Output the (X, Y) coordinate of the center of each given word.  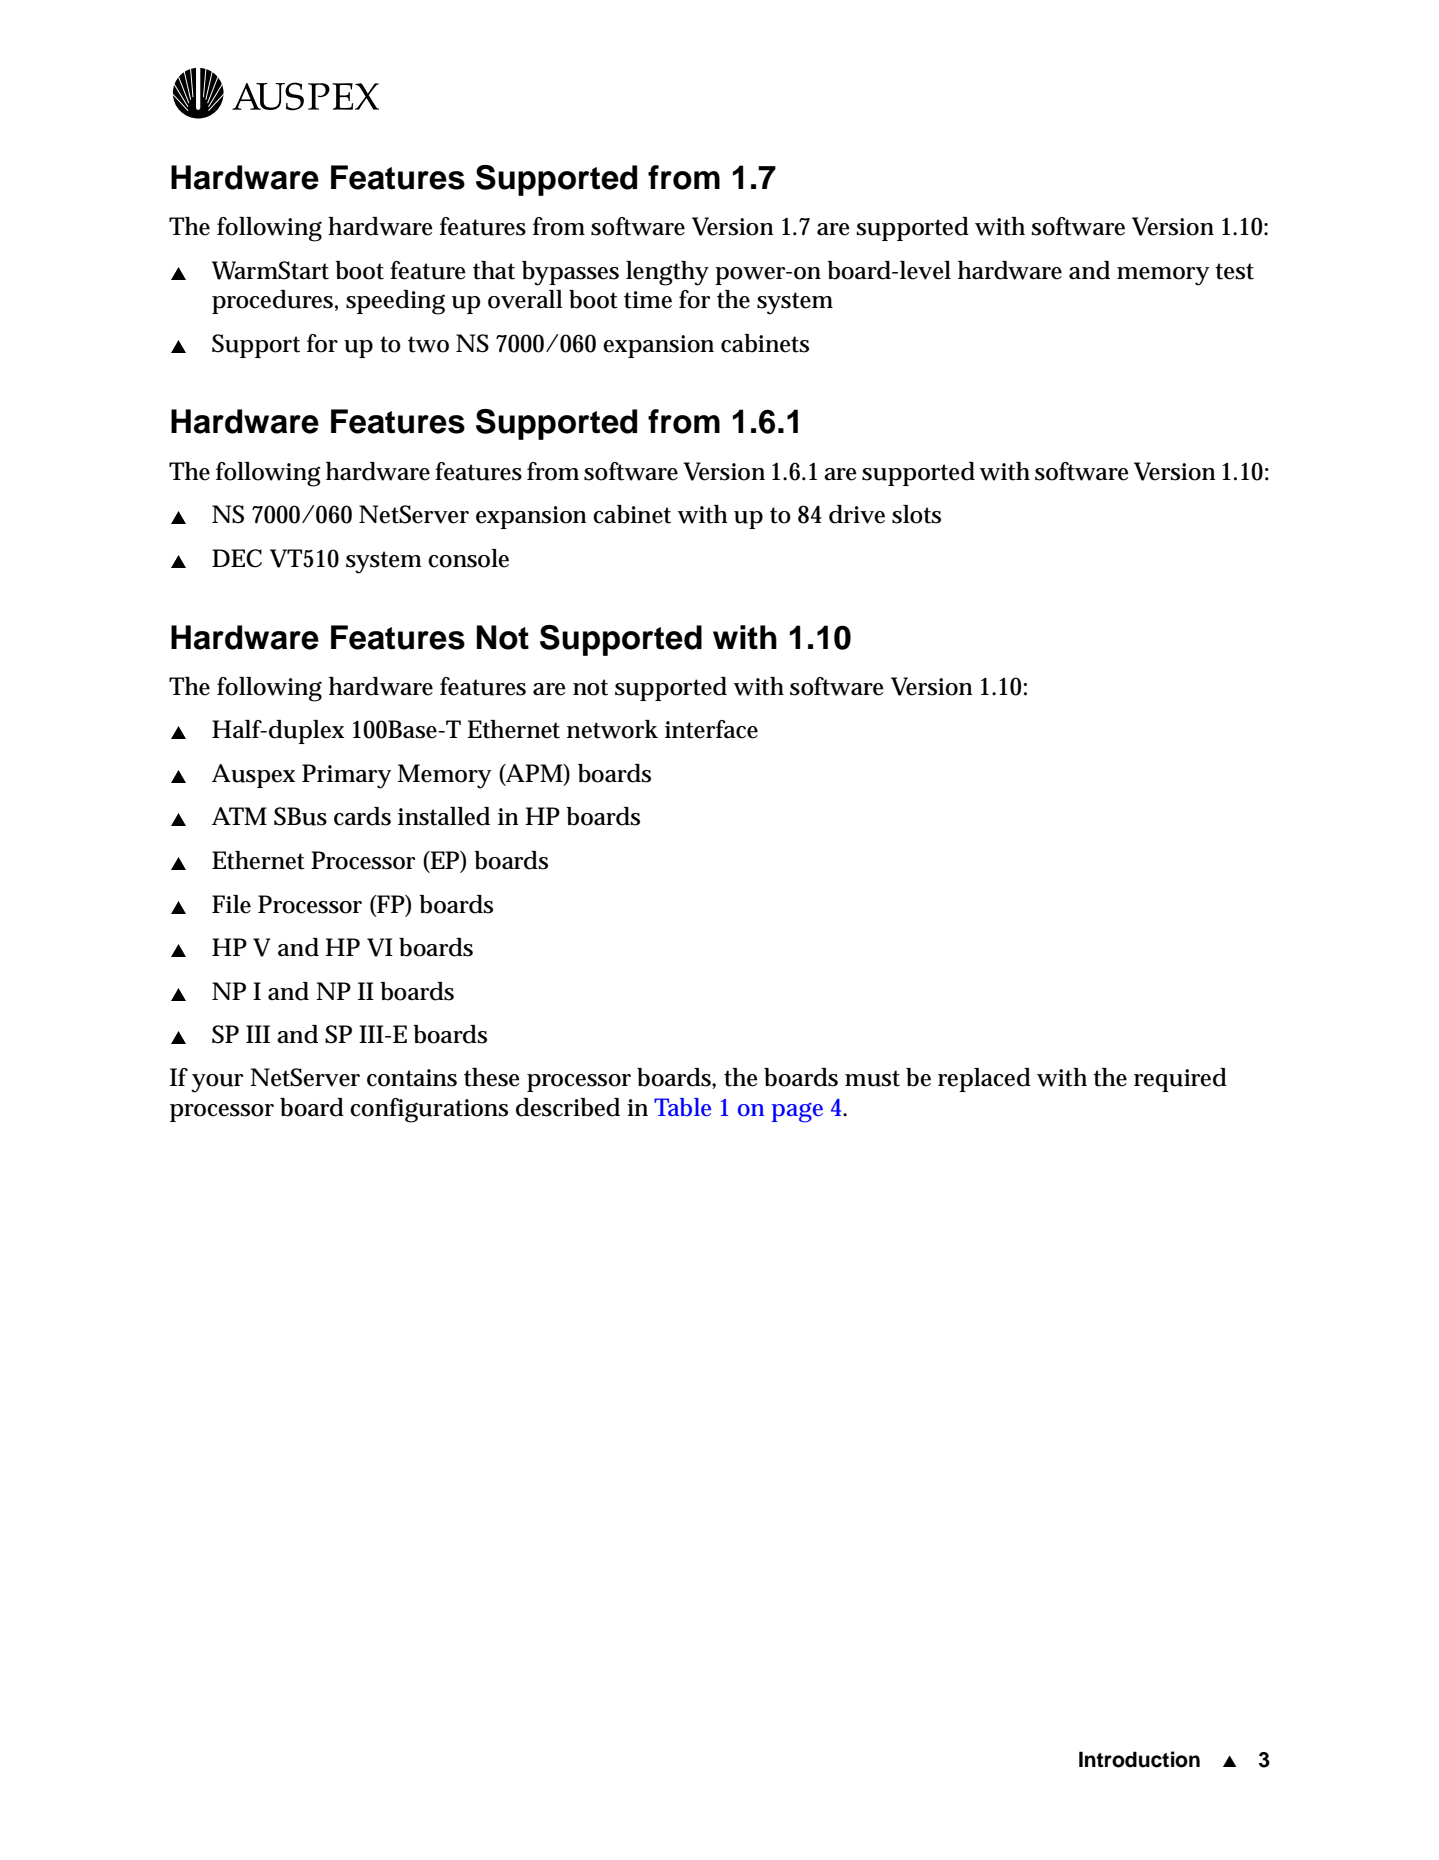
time (648, 300)
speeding (395, 302)
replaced (984, 1080)
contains (412, 1078)
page (797, 1113)
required (1180, 1080)
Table (682, 1107)
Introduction (1139, 1759)
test (1234, 271)
